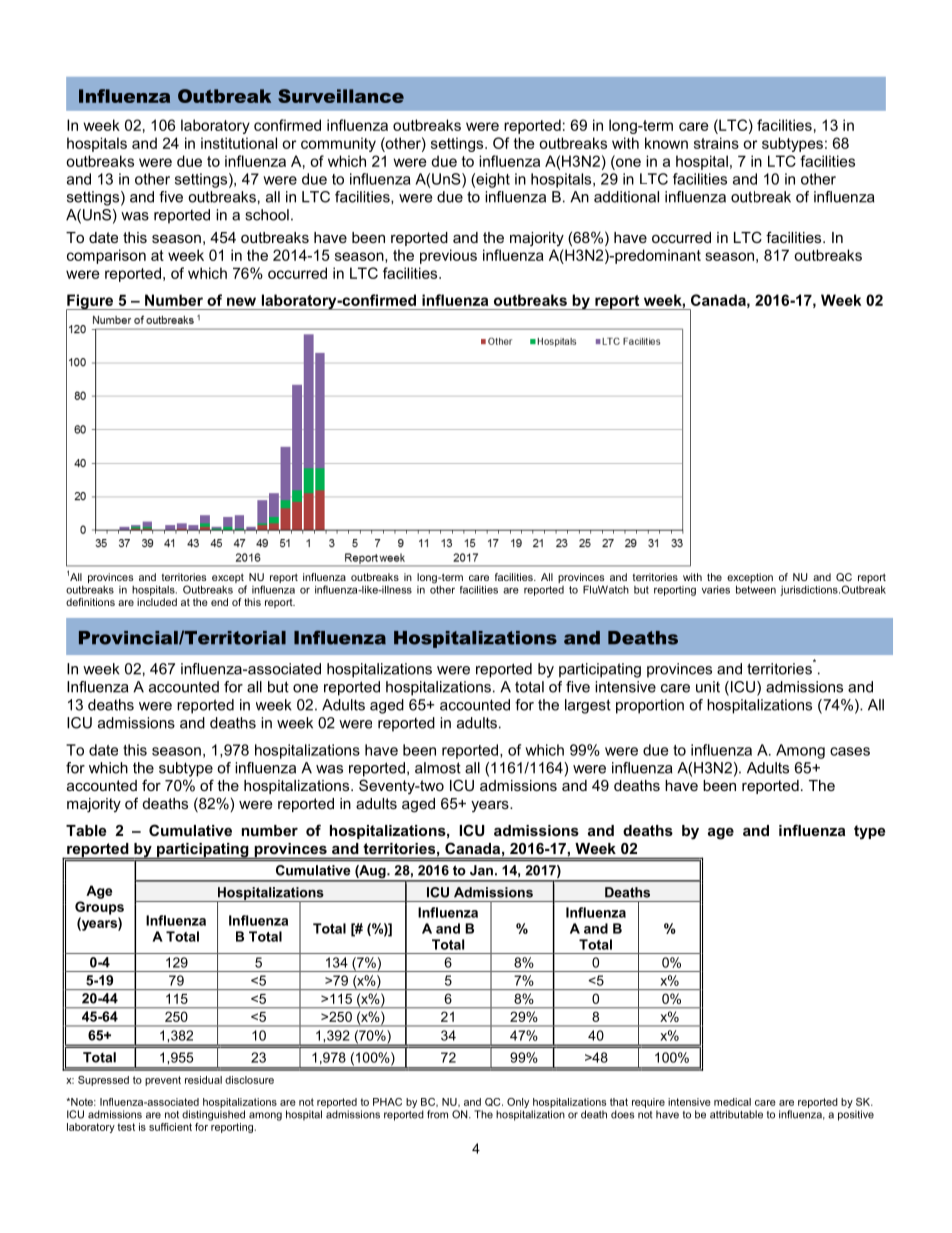  I want to click on included, so click(157, 602).
